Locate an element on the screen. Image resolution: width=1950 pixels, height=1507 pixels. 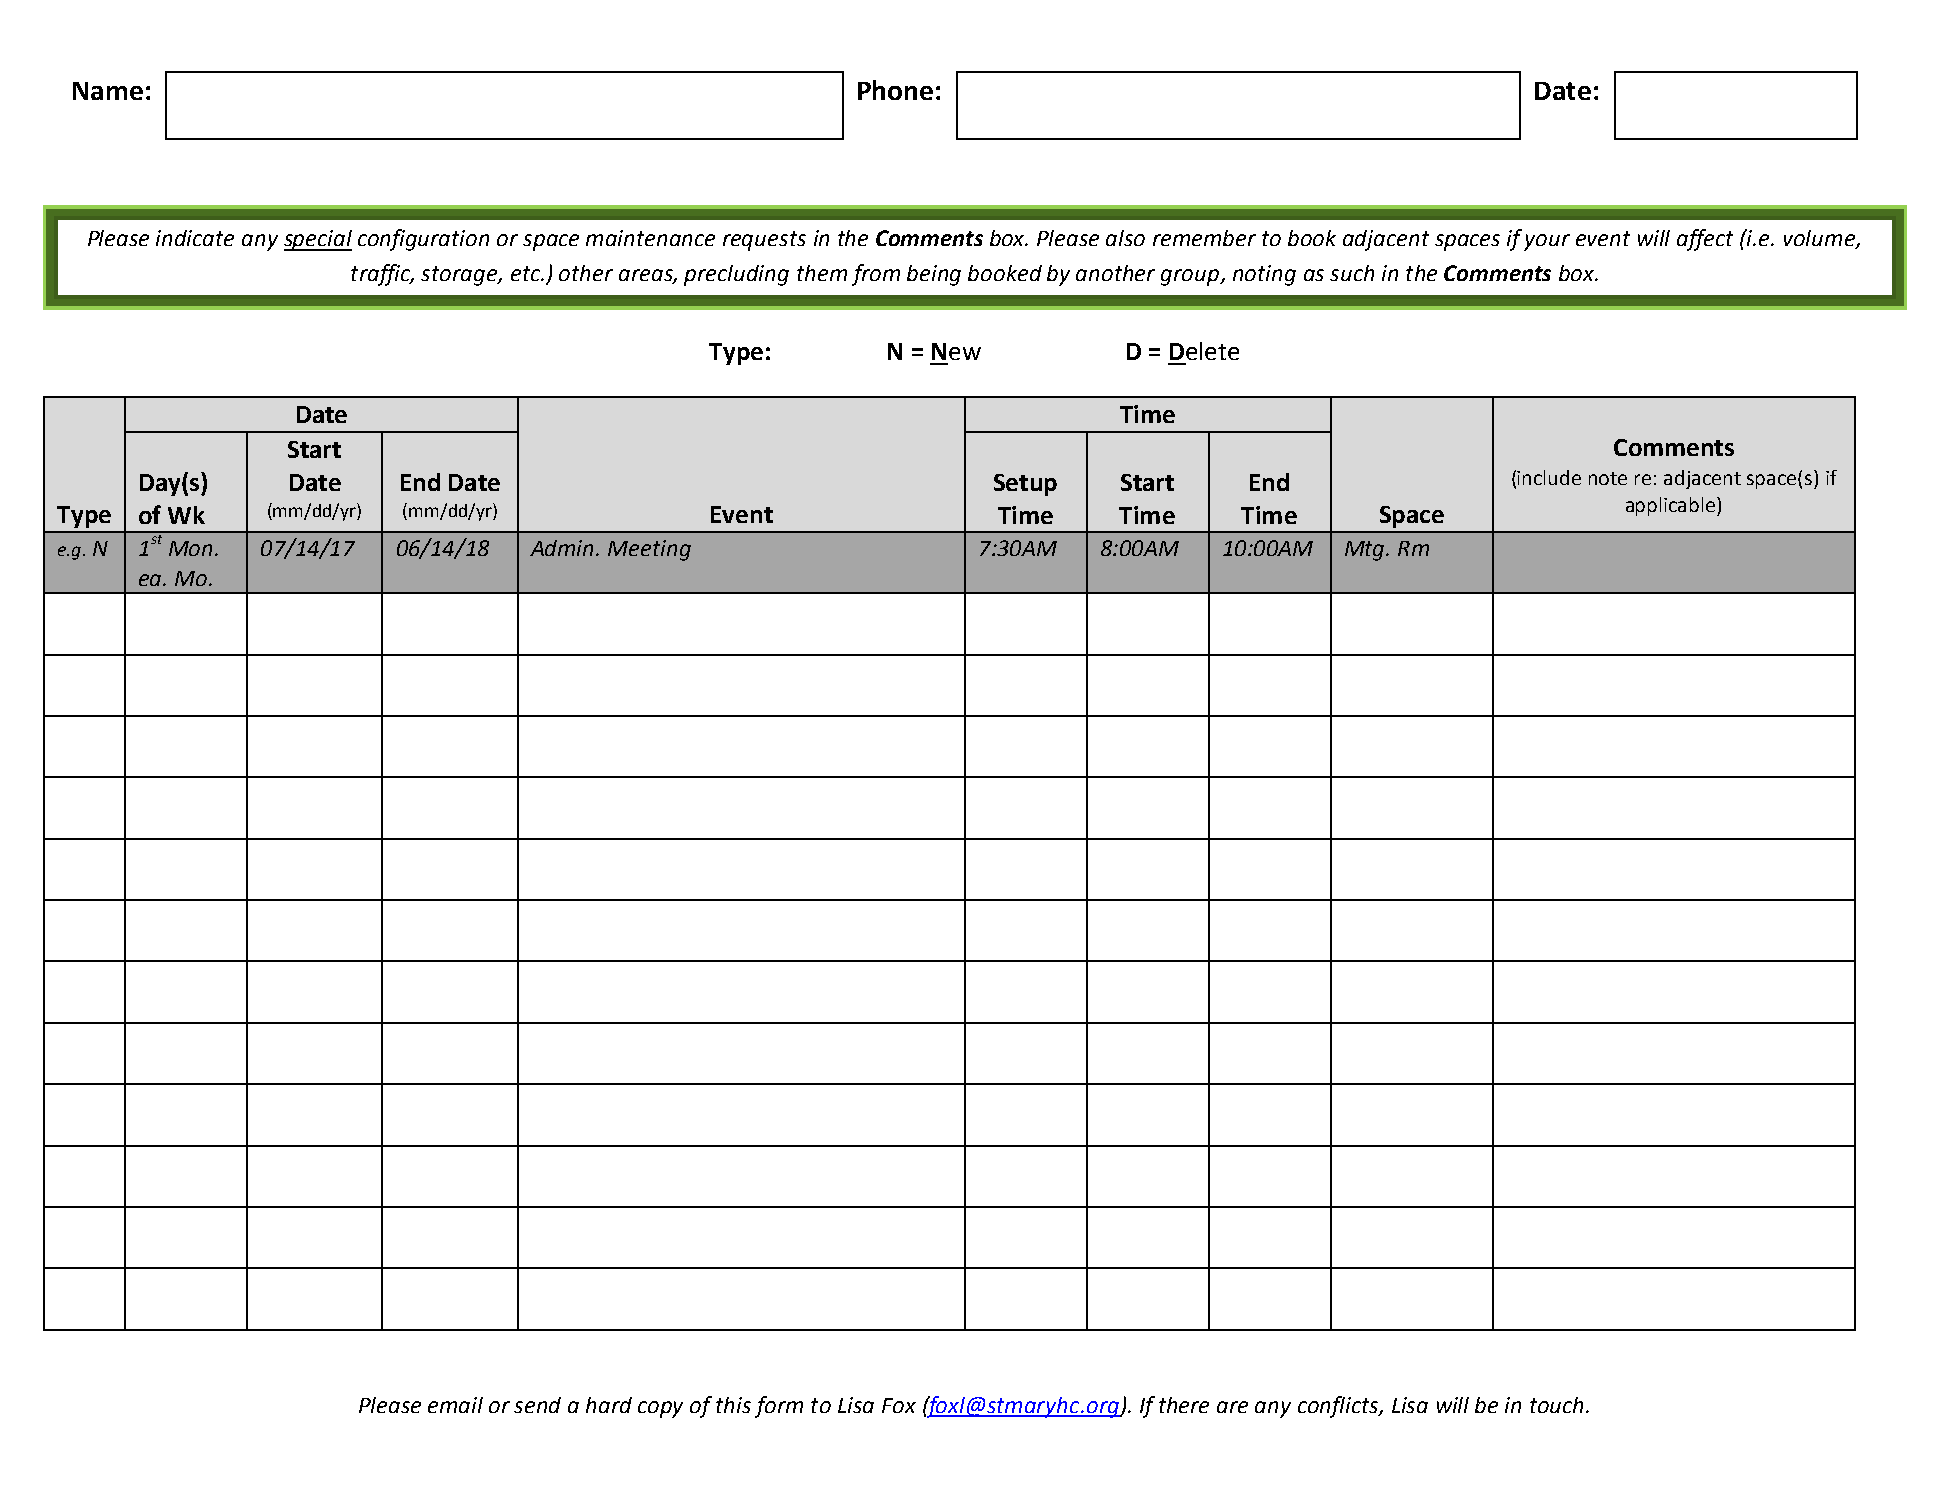
send is located at coordinates (537, 1405).
